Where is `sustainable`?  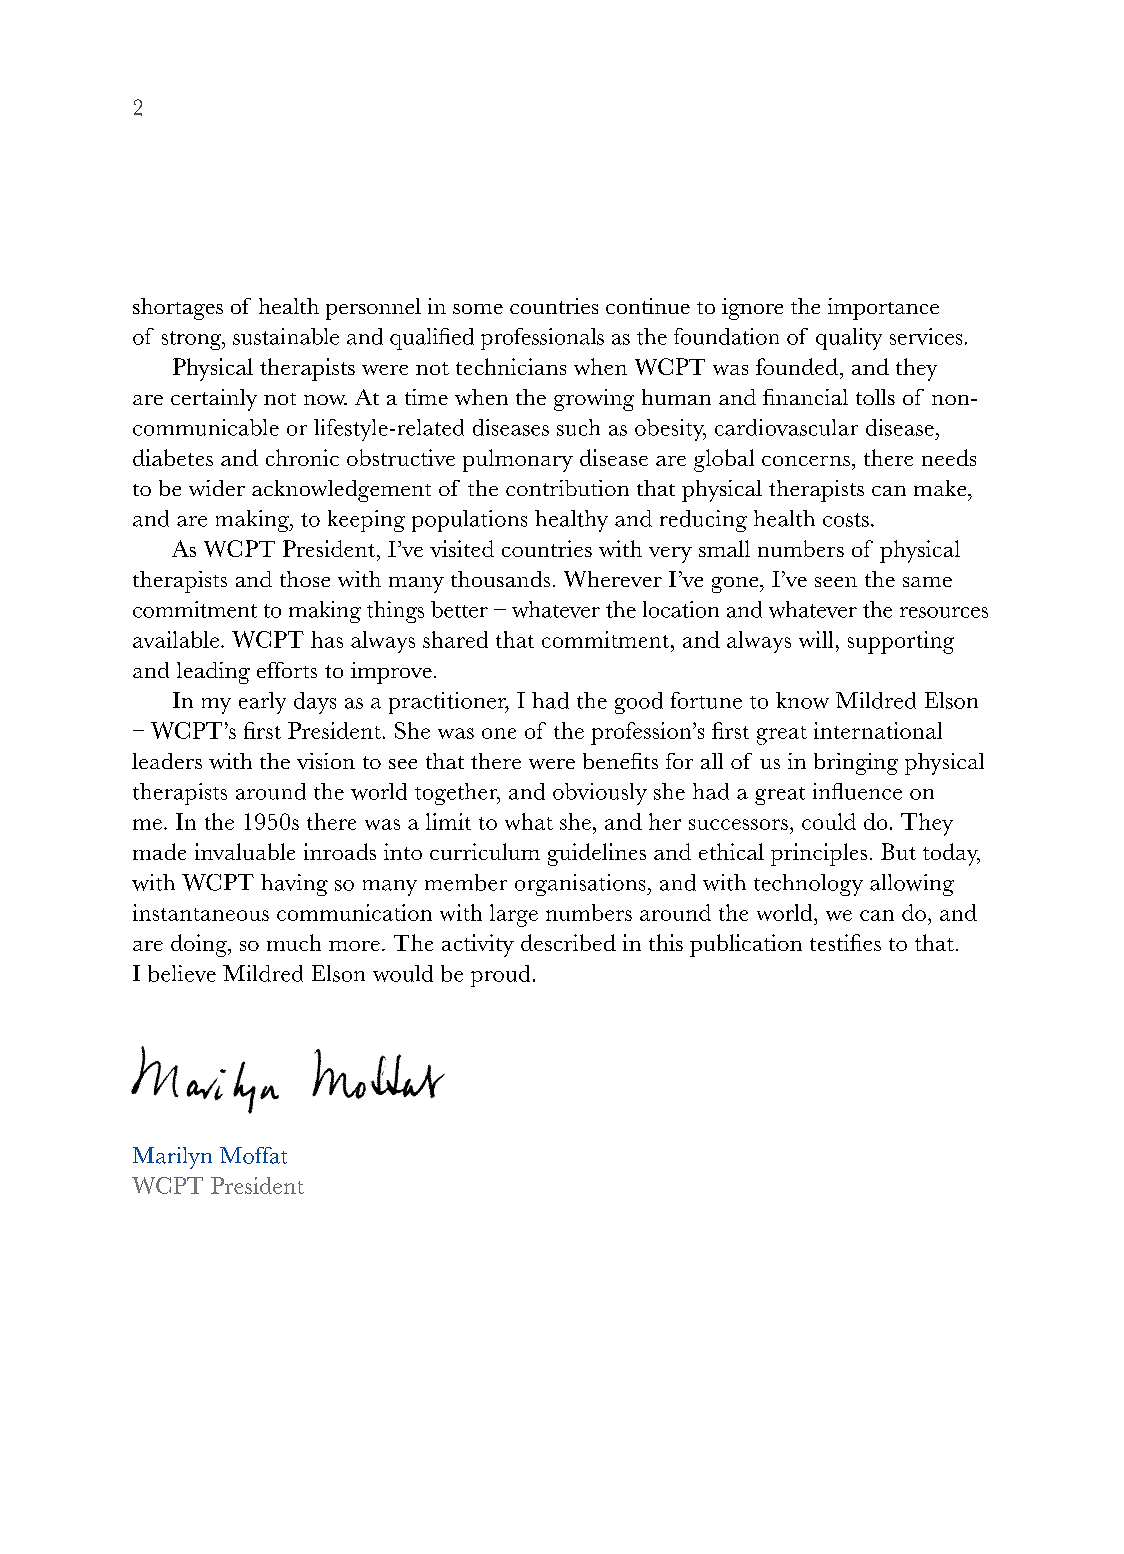 sustainable is located at coordinates (286, 336).
